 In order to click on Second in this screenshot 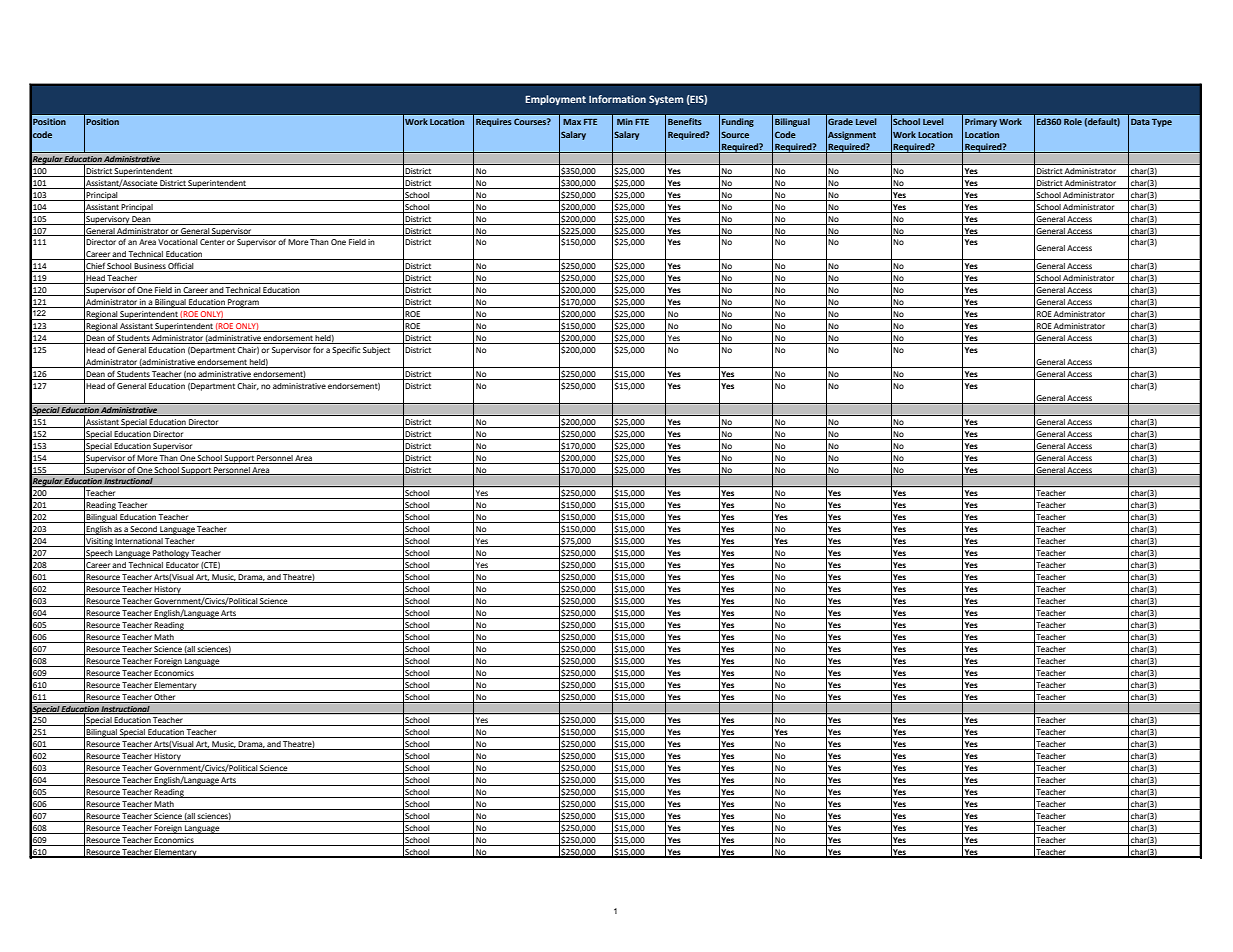, I will do `click(144, 530)`.
